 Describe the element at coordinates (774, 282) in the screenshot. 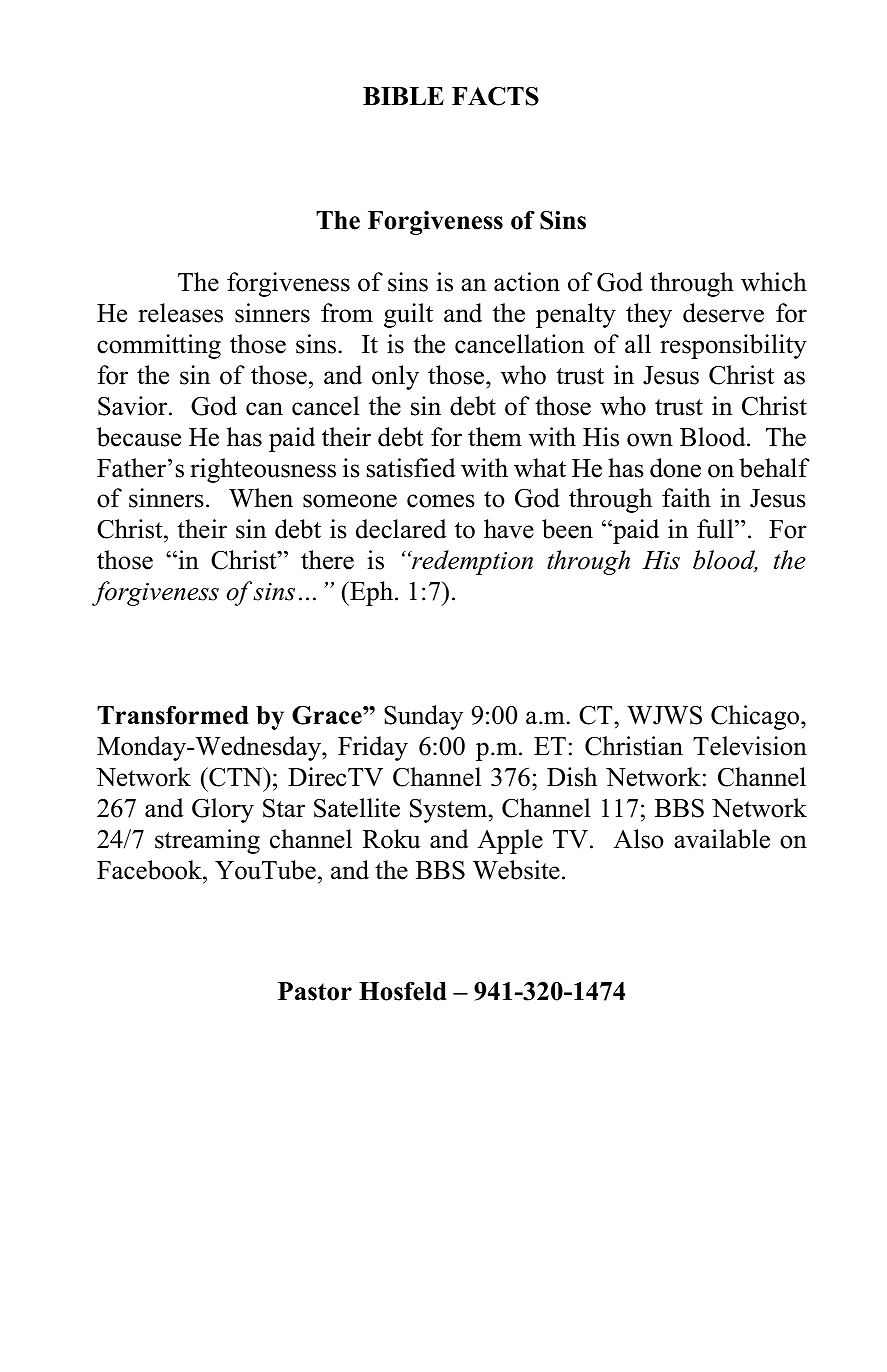

I see `which` at that location.
